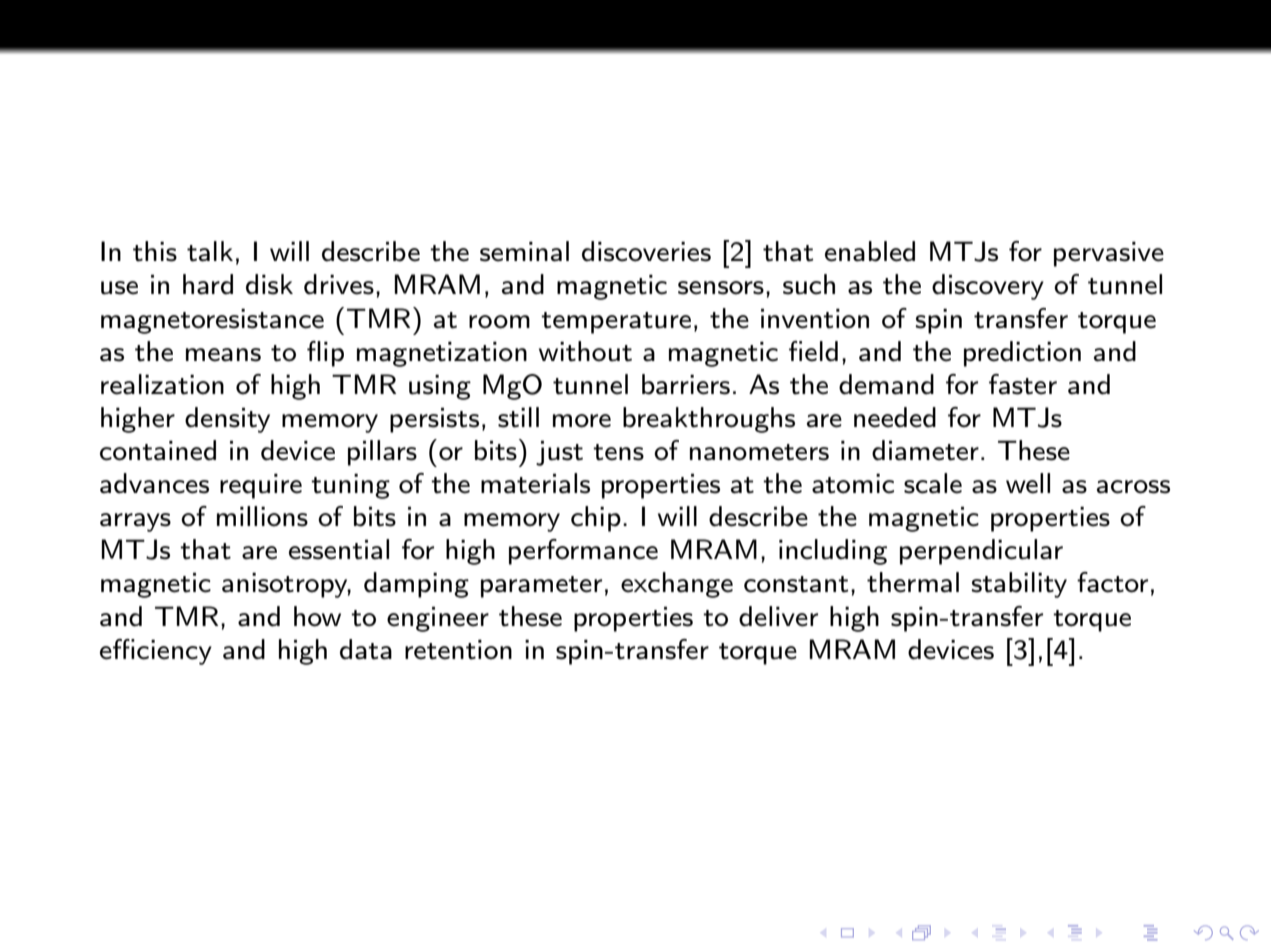  I want to click on discoveries, so click(646, 251).
